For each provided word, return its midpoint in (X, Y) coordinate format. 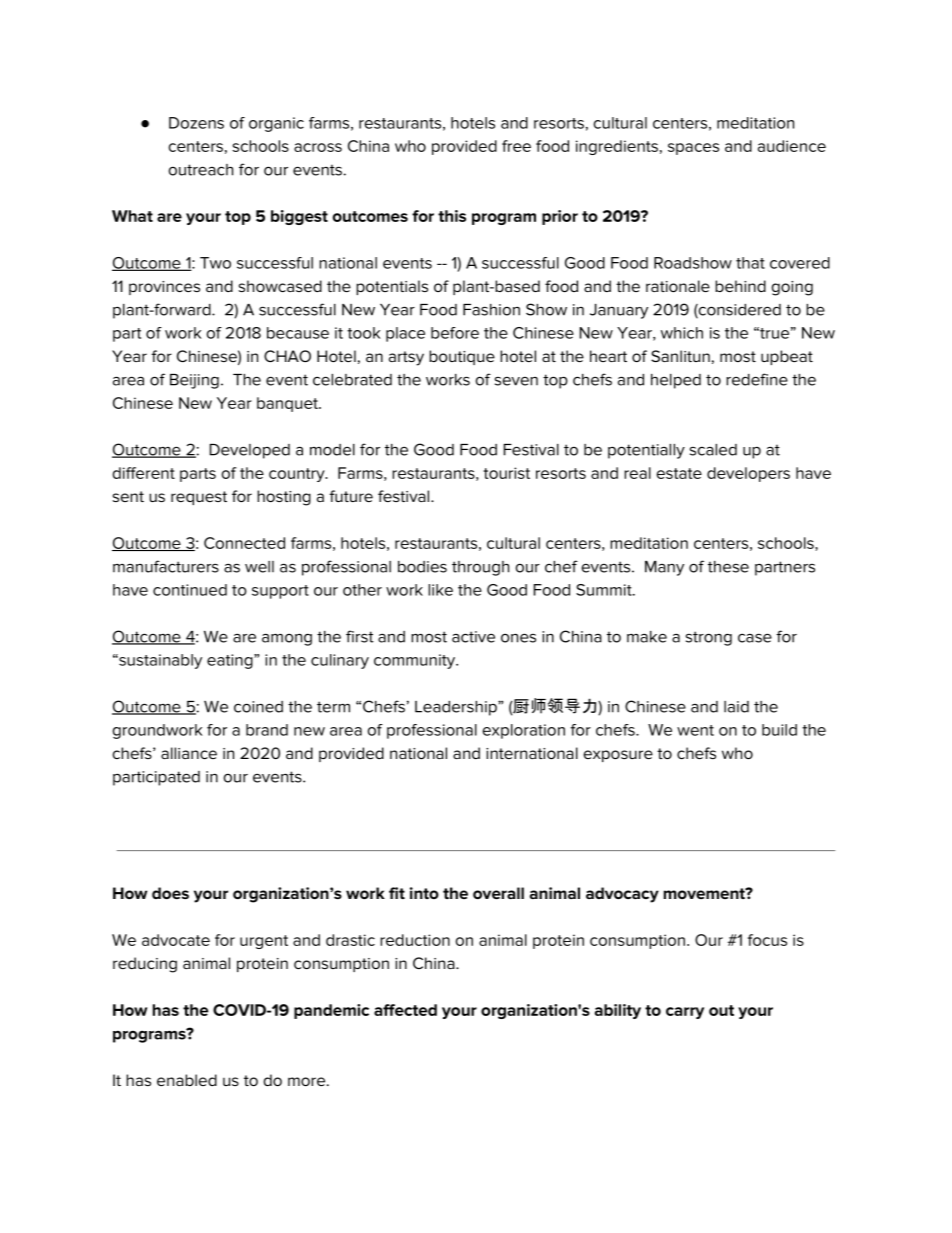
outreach (201, 170)
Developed (250, 451)
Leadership (457, 708)
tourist (506, 473)
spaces (693, 149)
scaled (713, 450)
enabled (187, 1080)
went (695, 730)
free (516, 146)
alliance (189, 753)
